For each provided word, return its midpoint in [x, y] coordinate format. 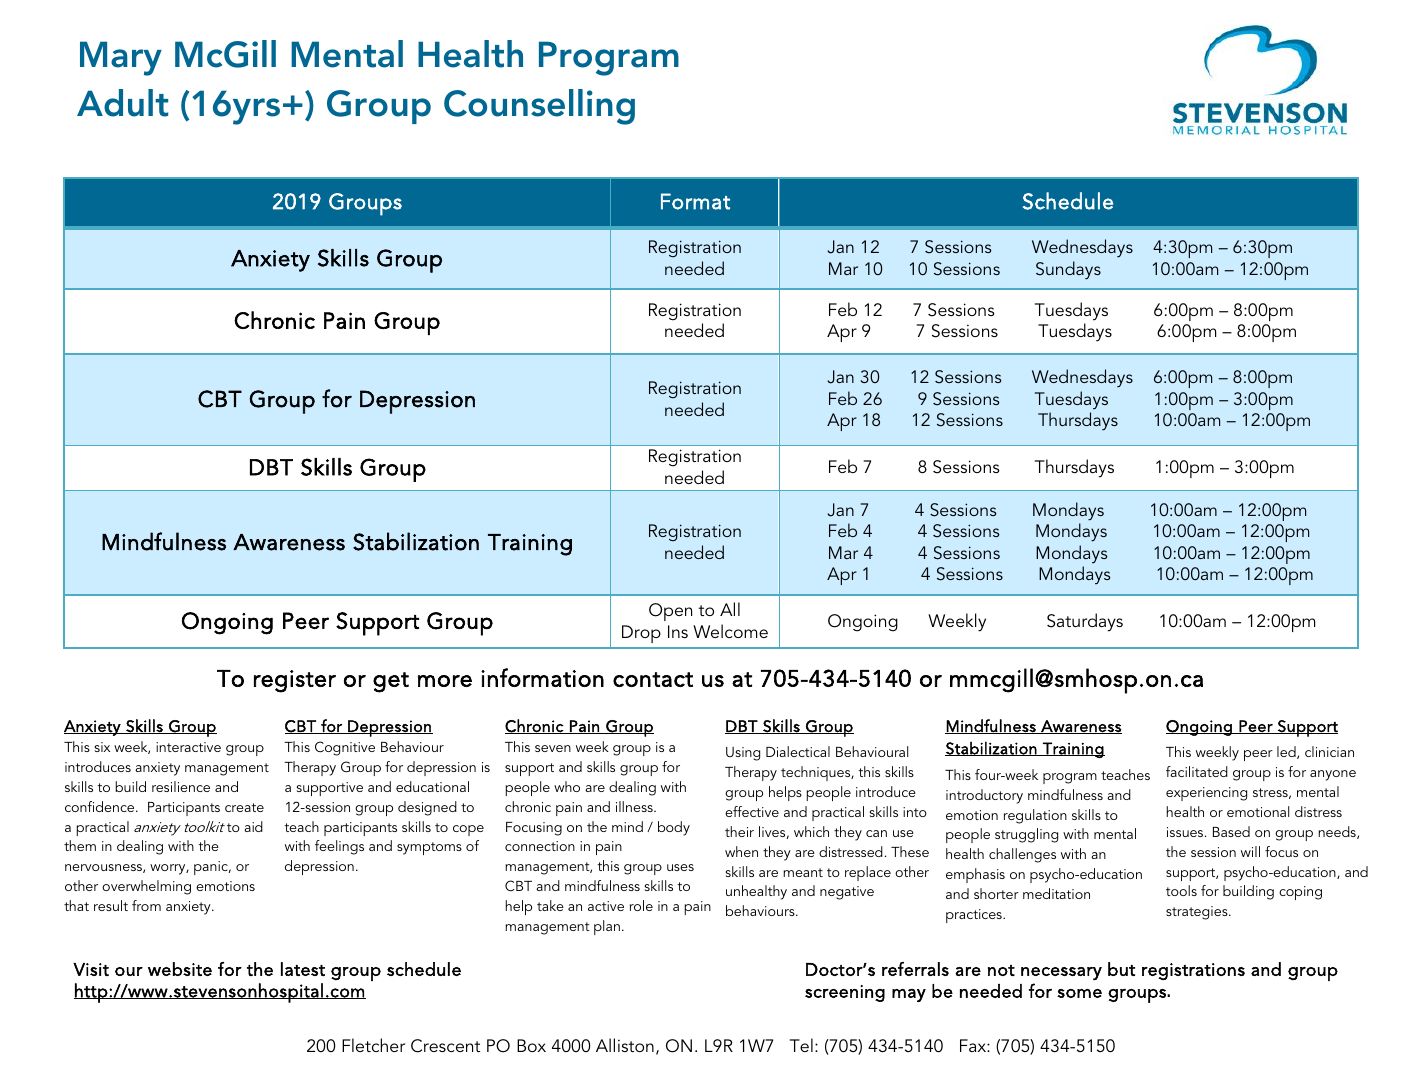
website [180, 969]
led [1287, 752]
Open [670, 612]
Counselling [539, 107]
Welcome [730, 631]
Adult [122, 103]
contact [653, 679]
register [295, 681]
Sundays [1068, 270]
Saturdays [1085, 622]
